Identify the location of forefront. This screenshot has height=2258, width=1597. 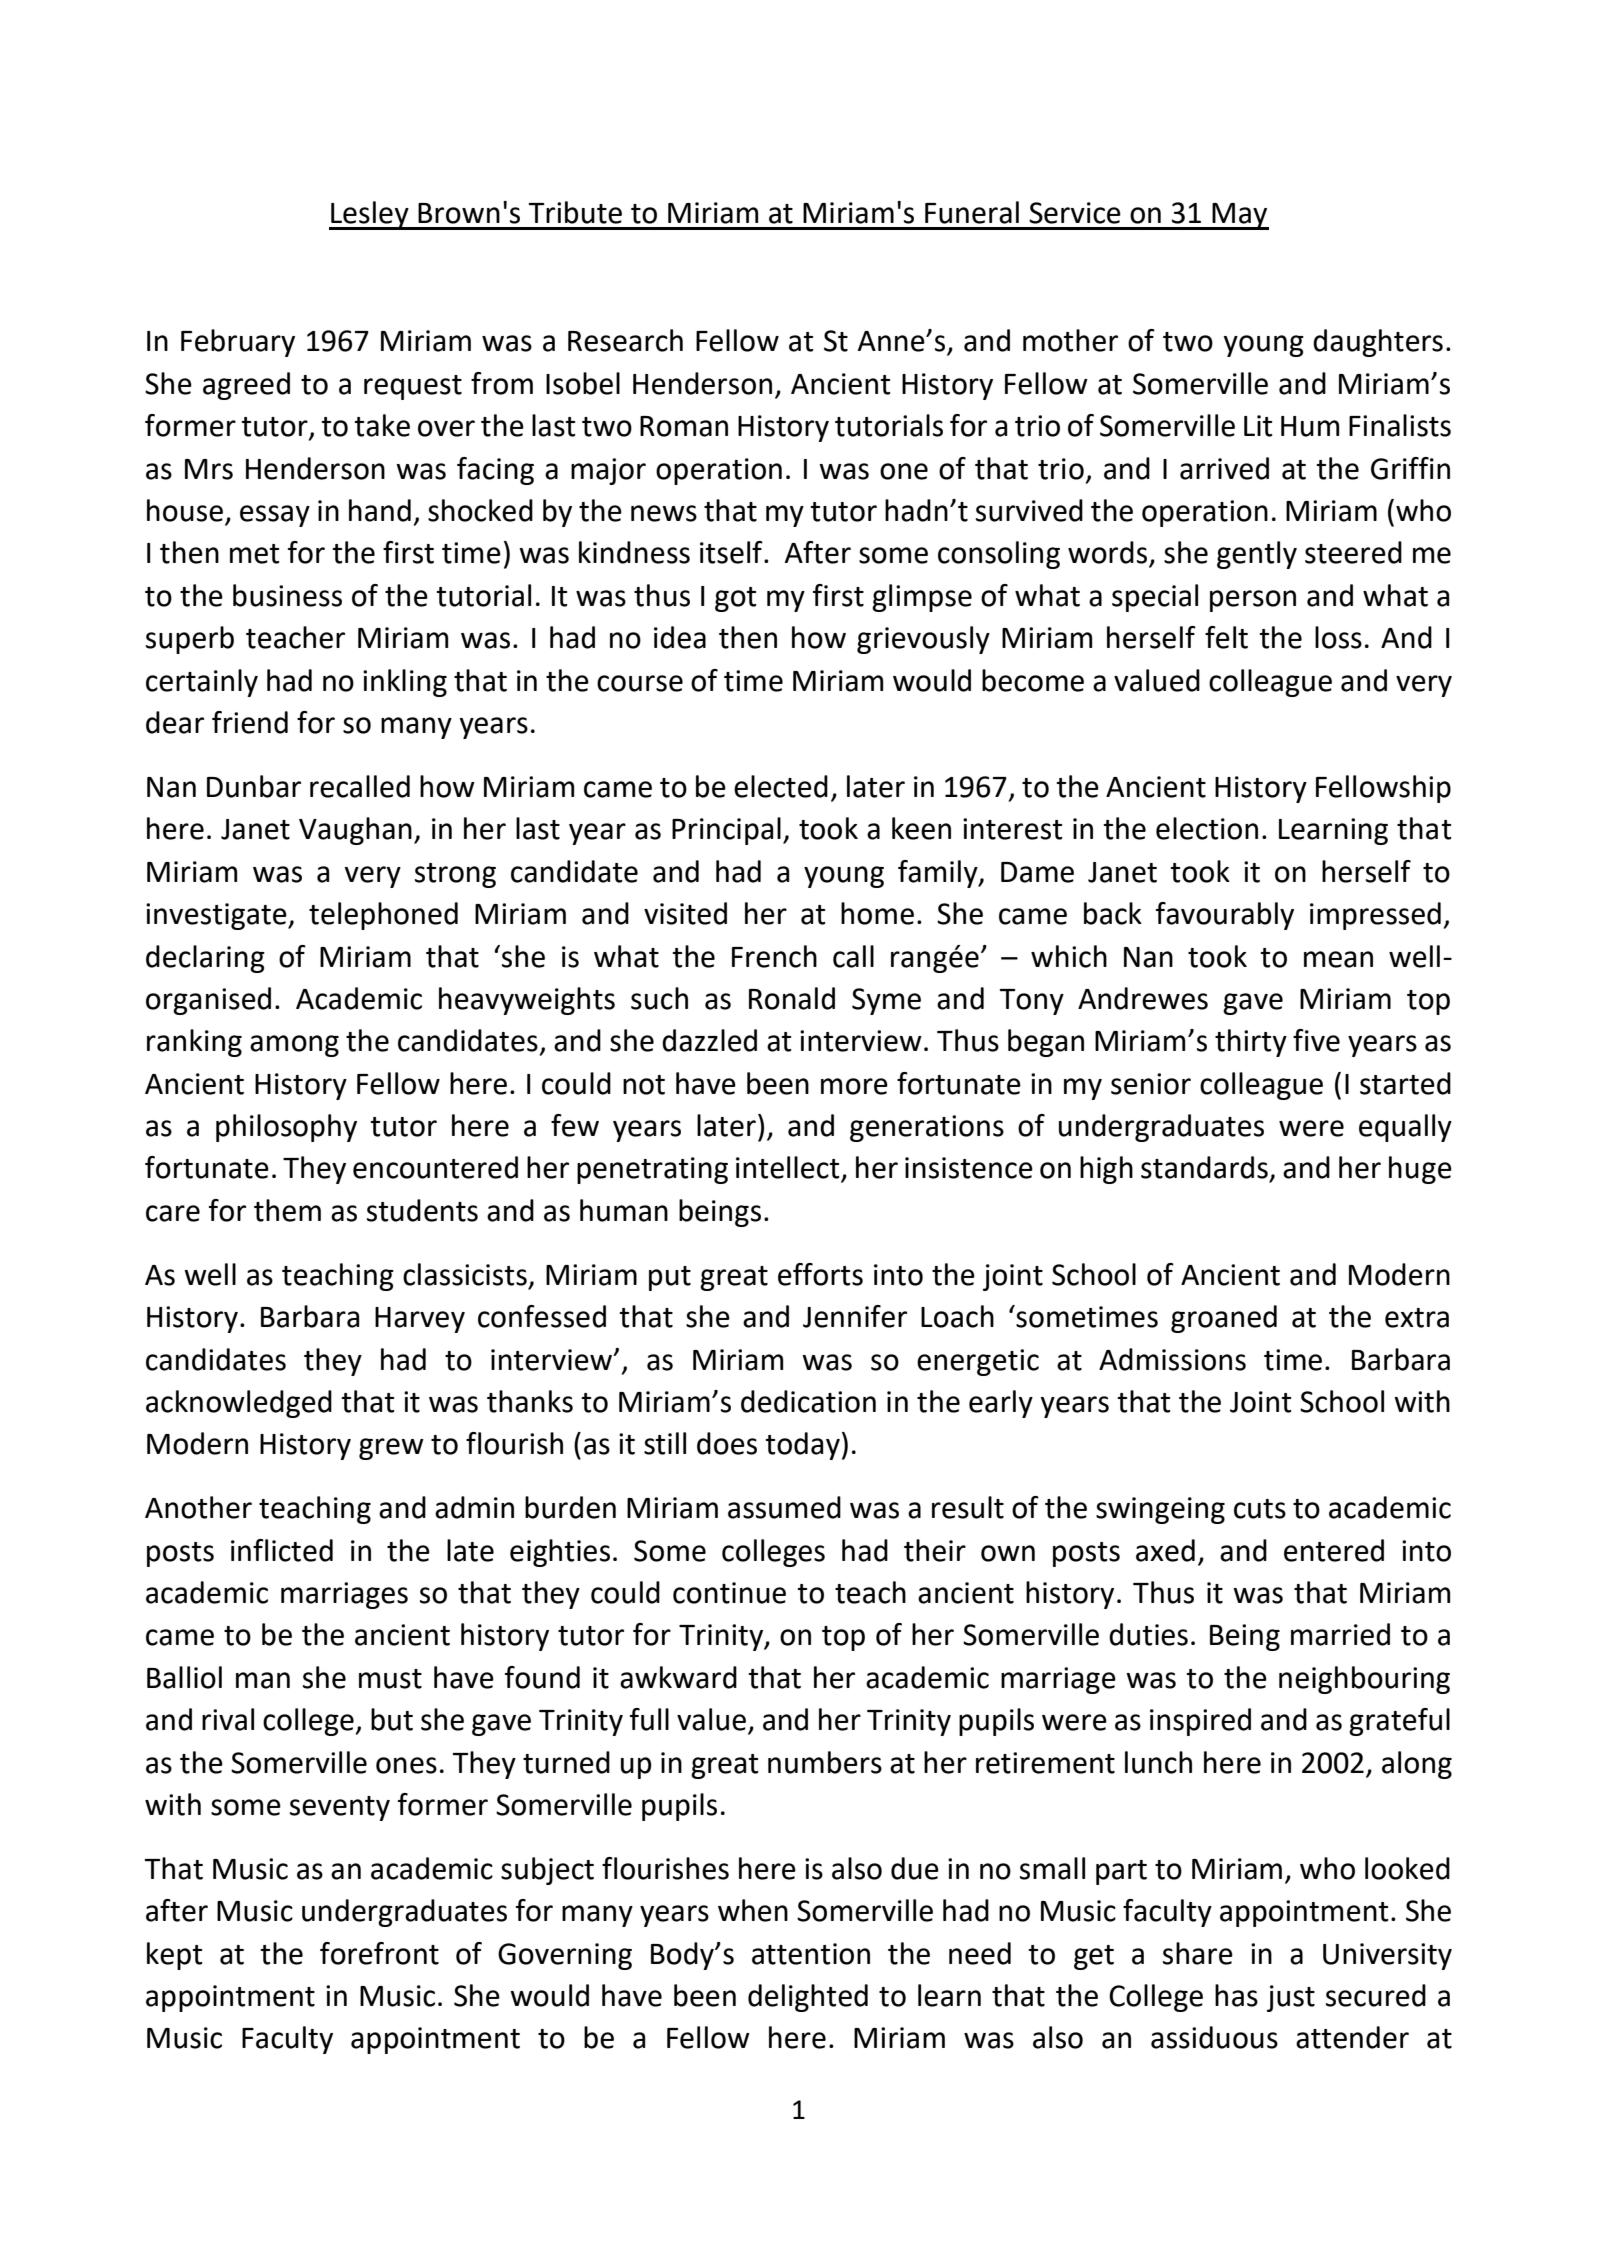
(379, 1953).
